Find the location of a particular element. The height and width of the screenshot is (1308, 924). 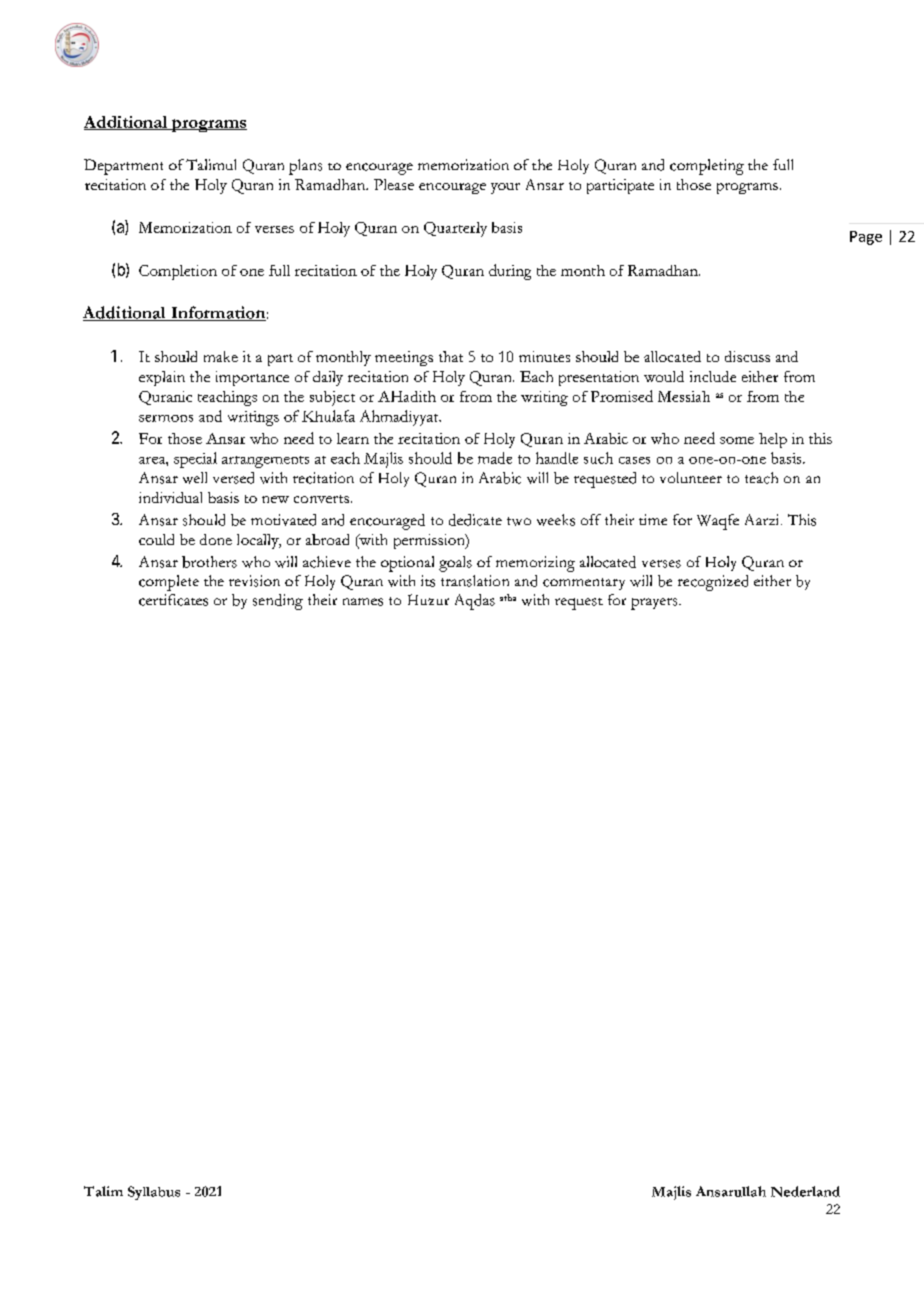

prayers is located at coordinates (655, 604).
